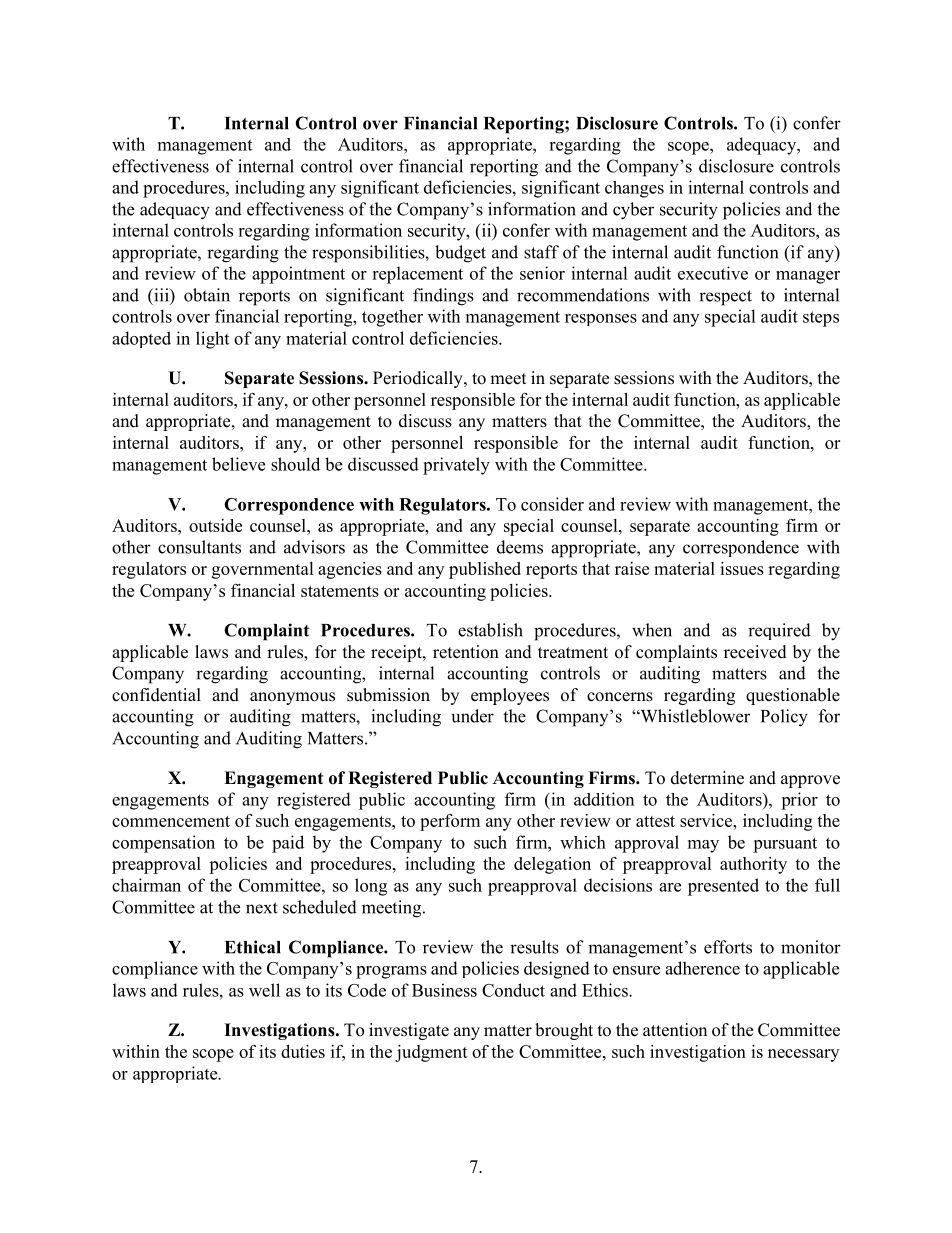 The height and width of the screenshot is (1233, 952). What do you see at coordinates (264, 990) in the screenshot?
I see `well` at bounding box center [264, 990].
